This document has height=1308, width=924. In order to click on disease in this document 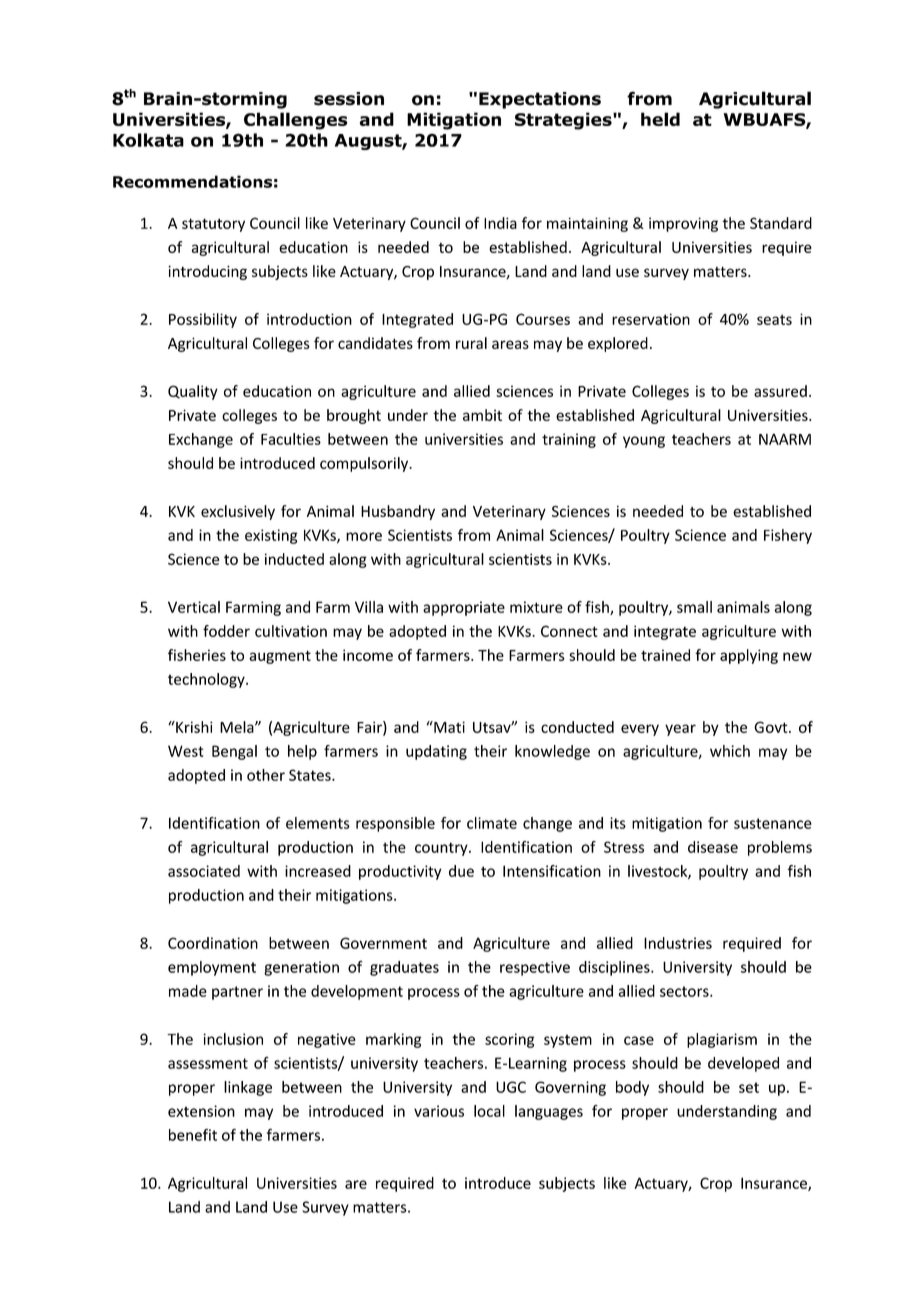, I will do `click(713, 847)`.
